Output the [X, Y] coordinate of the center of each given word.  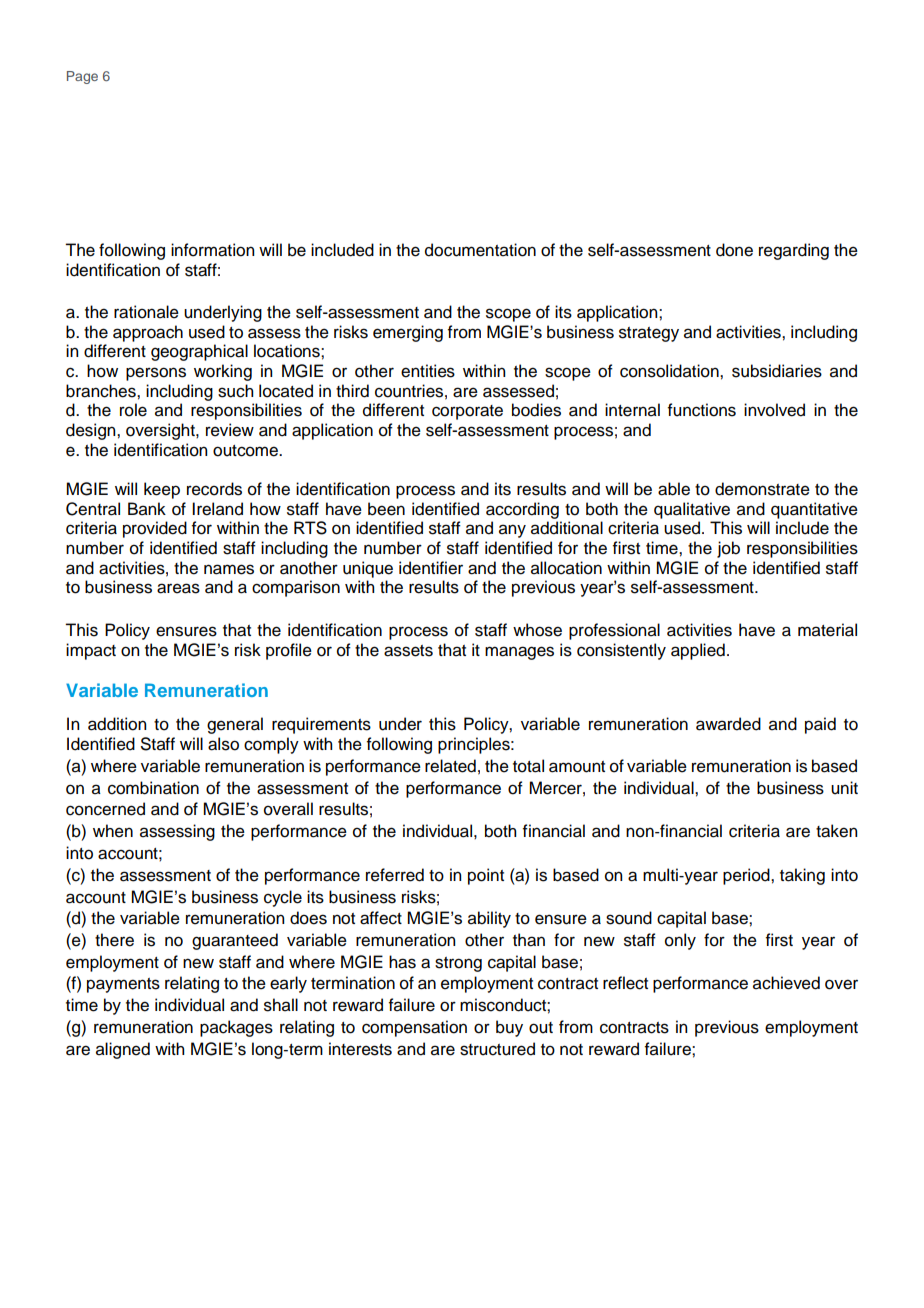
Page [82, 77]
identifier [431, 568]
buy [509, 1028]
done [734, 250]
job [728, 549]
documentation [480, 250]
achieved [786, 983]
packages [236, 1028]
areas [178, 588]
